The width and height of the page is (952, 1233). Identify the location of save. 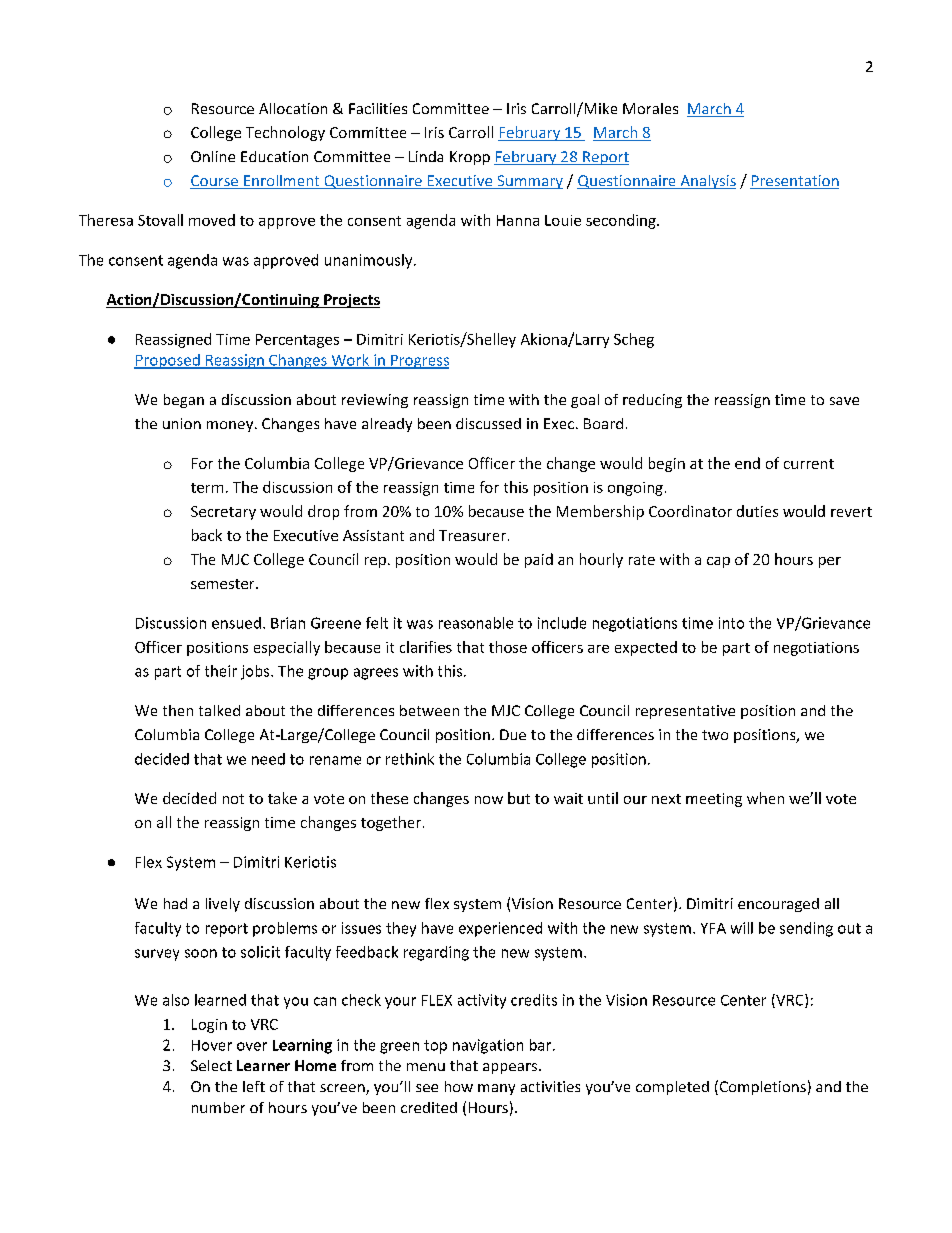
(844, 401).
